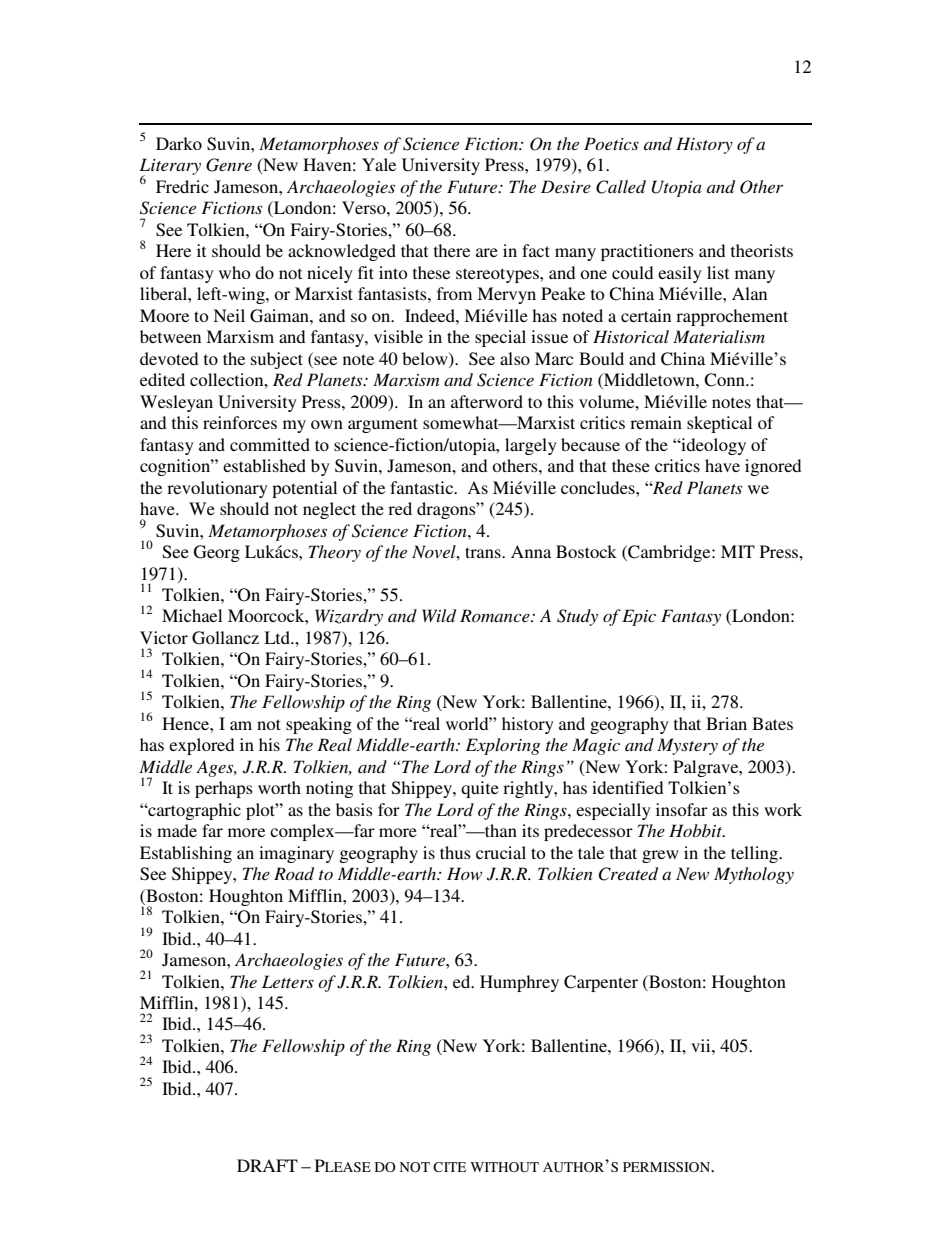  What do you see at coordinates (487, 401) in the page?
I see `afterword` at bounding box center [487, 401].
